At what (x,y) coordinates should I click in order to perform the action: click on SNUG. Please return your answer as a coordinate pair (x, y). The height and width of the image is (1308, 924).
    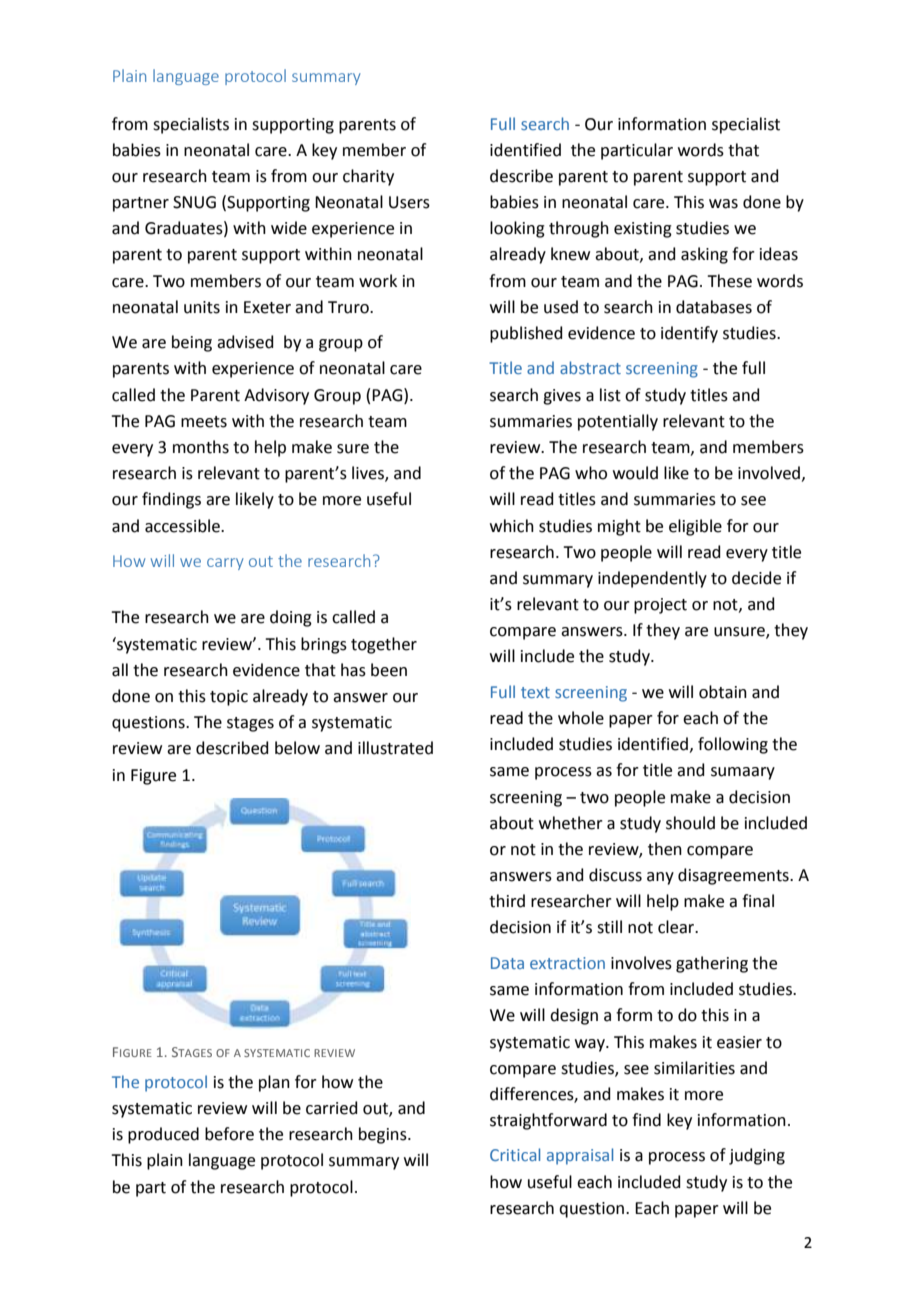
    Looking at the image, I should click on (194, 202).
